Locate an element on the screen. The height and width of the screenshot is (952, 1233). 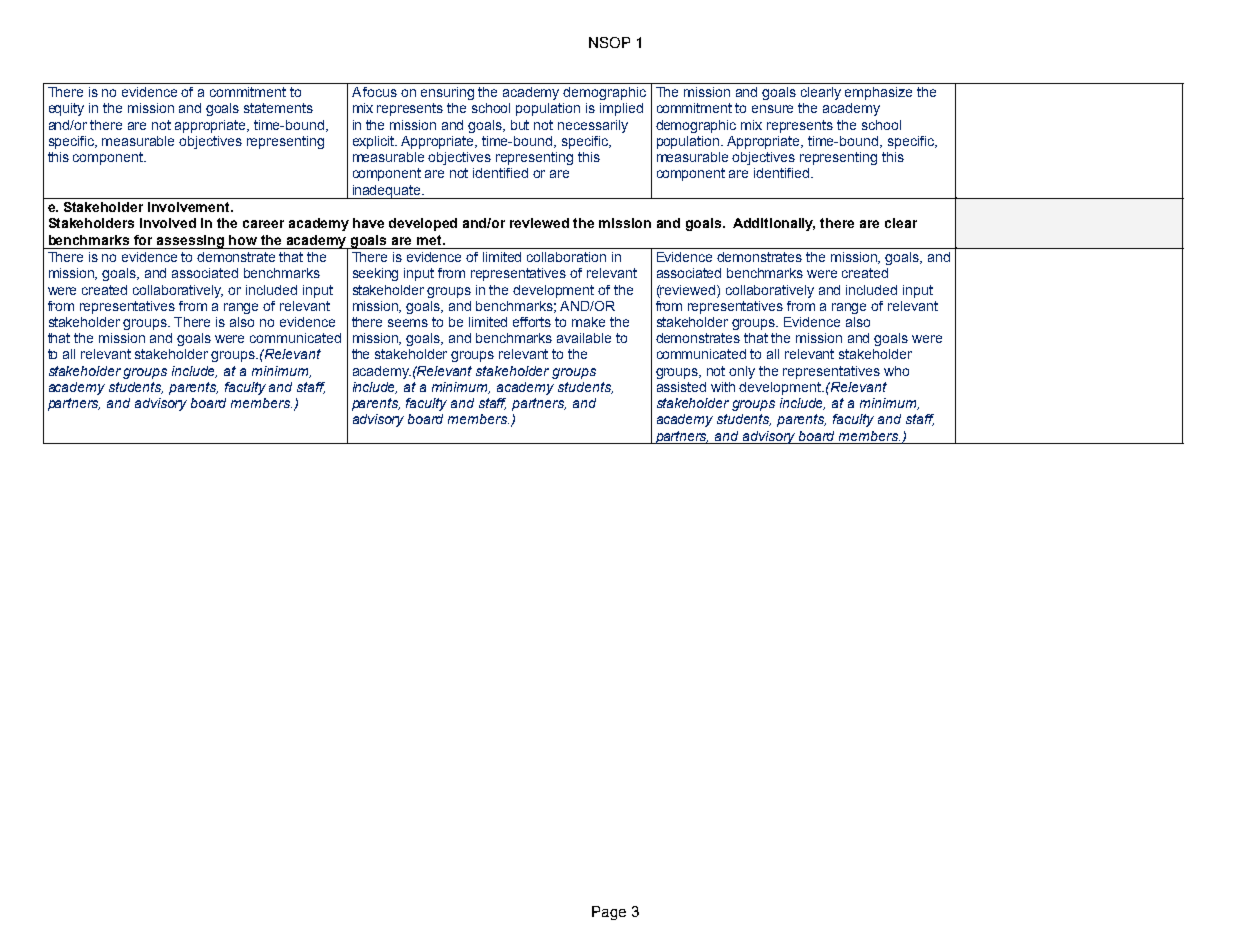
with is located at coordinates (723, 387).
